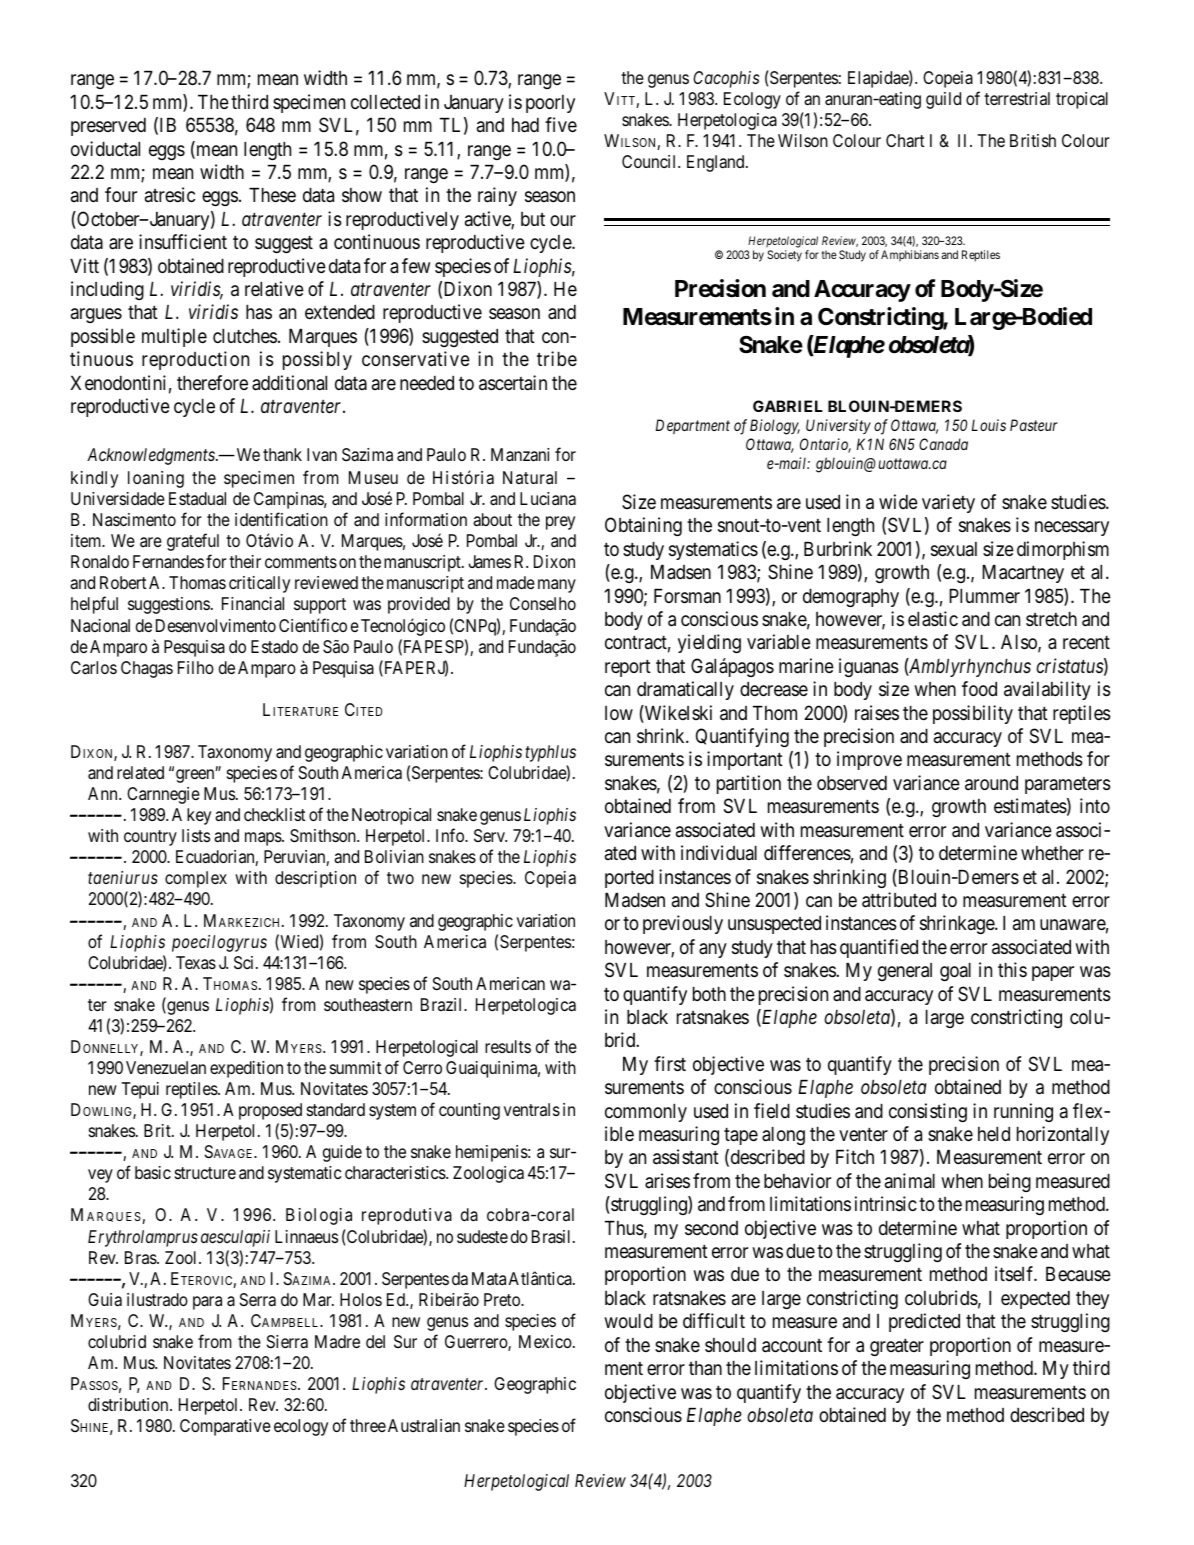 Image resolution: width=1194 pixels, height=1545 pixels. Describe the element at coordinates (557, 358) in the document. I see `tribe` at that location.
